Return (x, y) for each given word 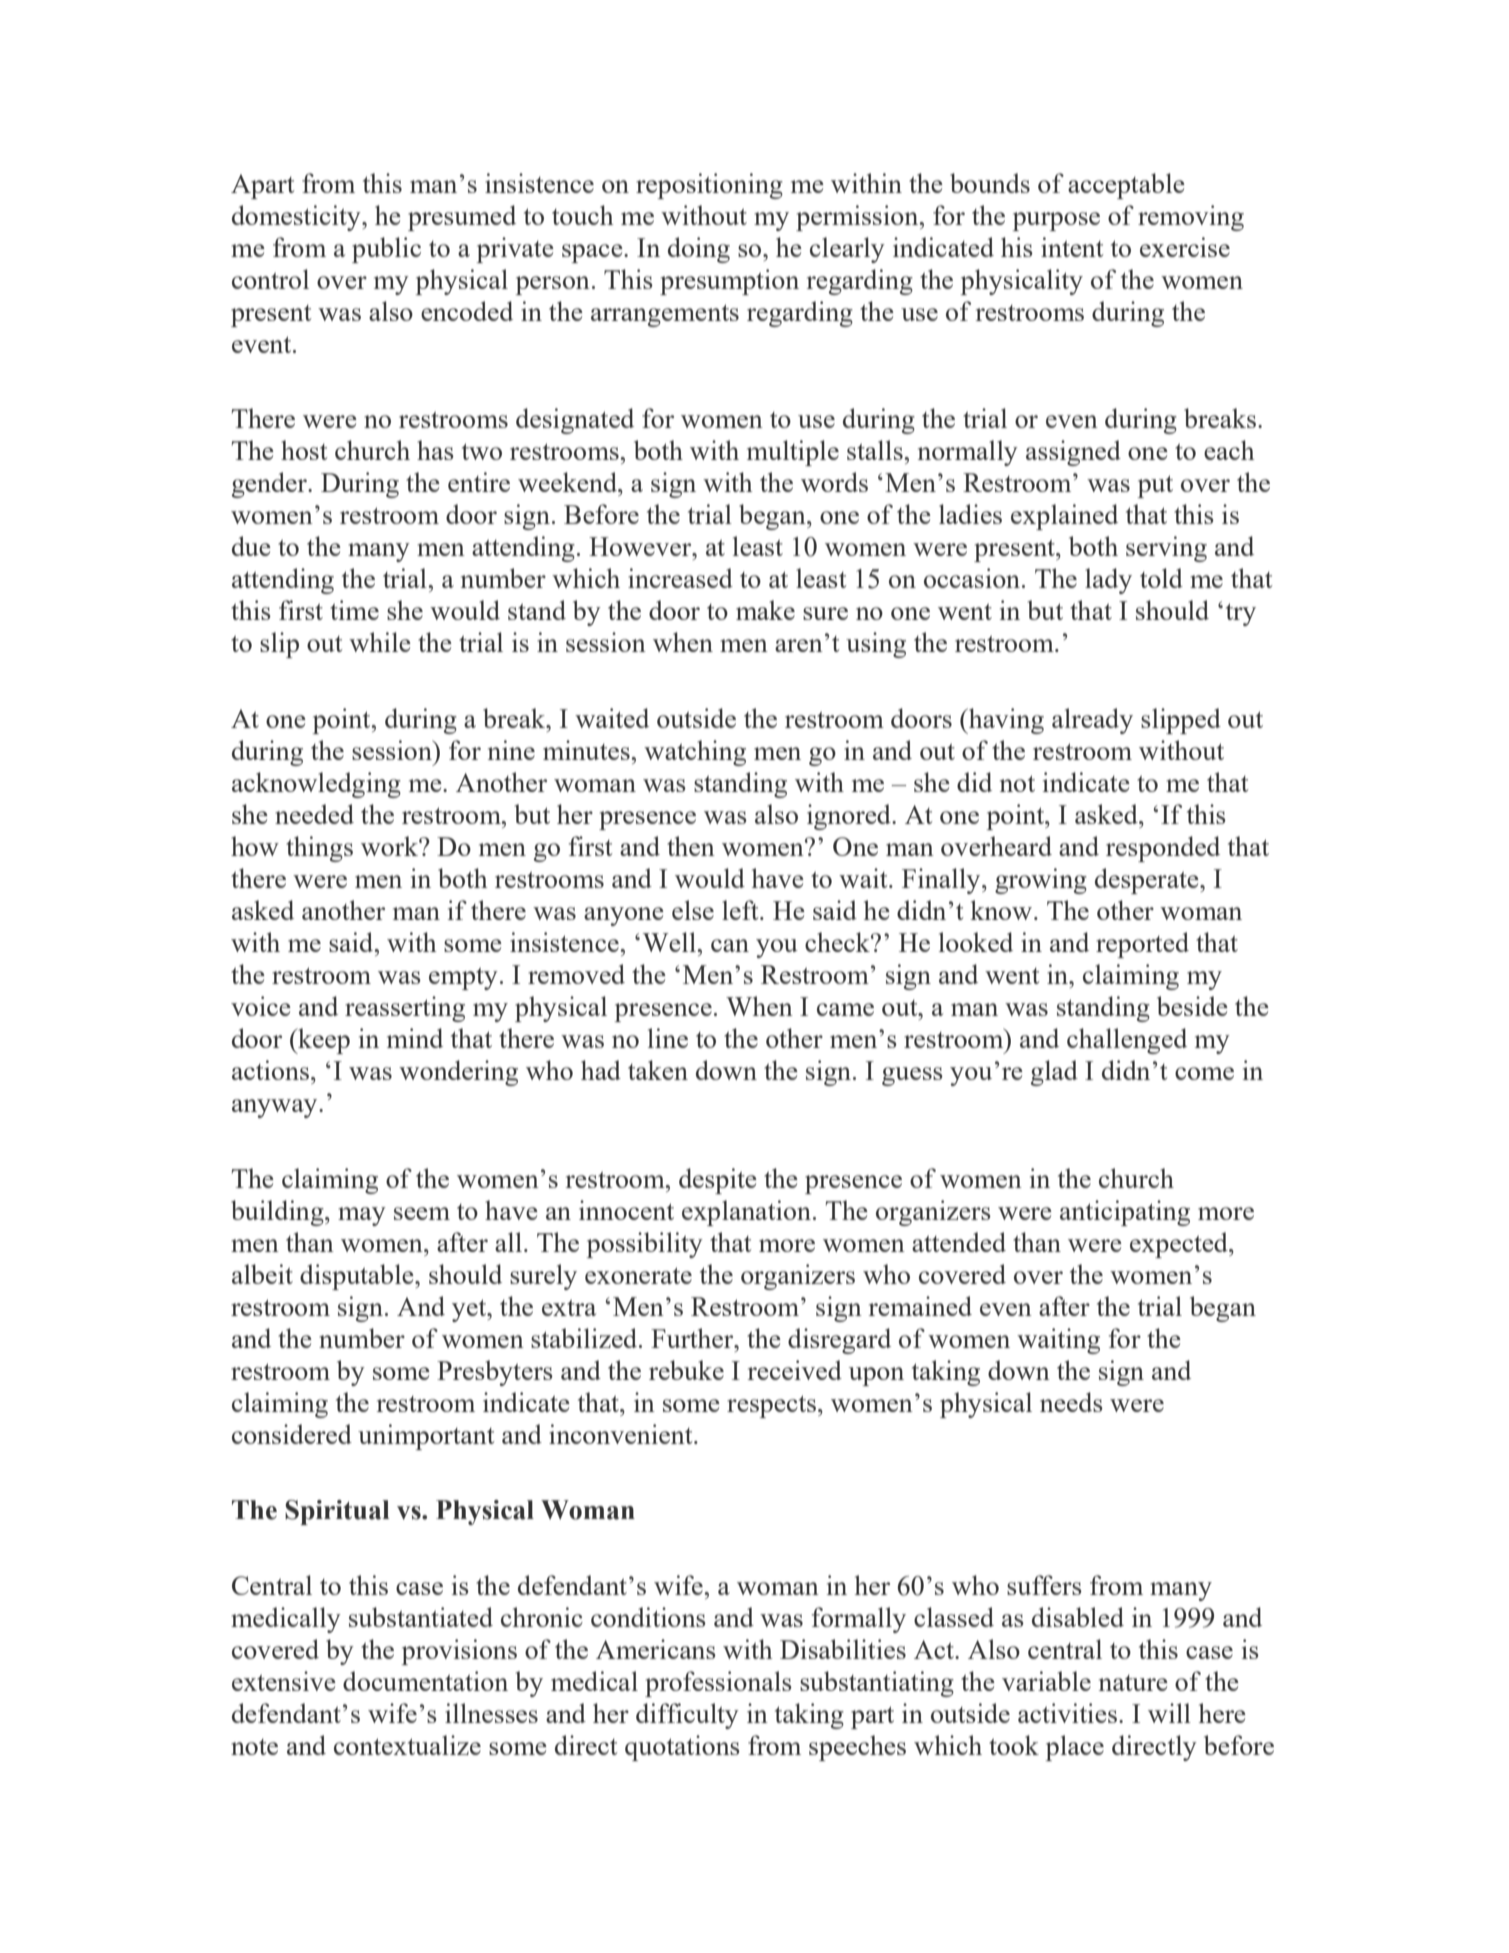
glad (1054, 1073)
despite (718, 1181)
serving (1166, 549)
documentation (425, 1681)
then (691, 846)
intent (1072, 247)
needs (1071, 1402)
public (386, 250)
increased (680, 578)
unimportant (426, 1437)
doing (699, 250)
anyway (276, 1108)
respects (771, 1406)
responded (1163, 849)
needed (314, 814)
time (354, 610)
